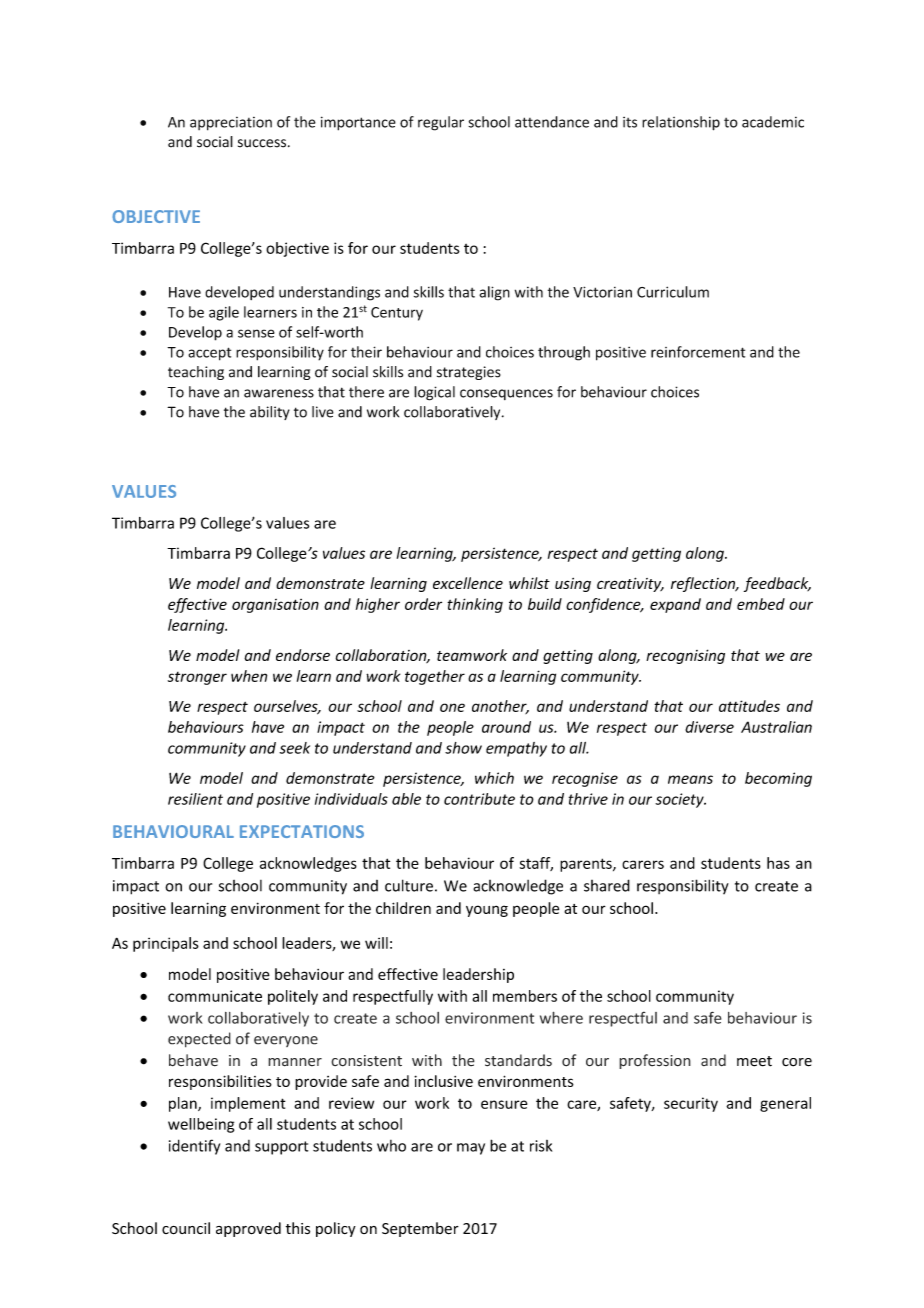 This page has width=924, height=1308. I want to click on another, so click(500, 707).
